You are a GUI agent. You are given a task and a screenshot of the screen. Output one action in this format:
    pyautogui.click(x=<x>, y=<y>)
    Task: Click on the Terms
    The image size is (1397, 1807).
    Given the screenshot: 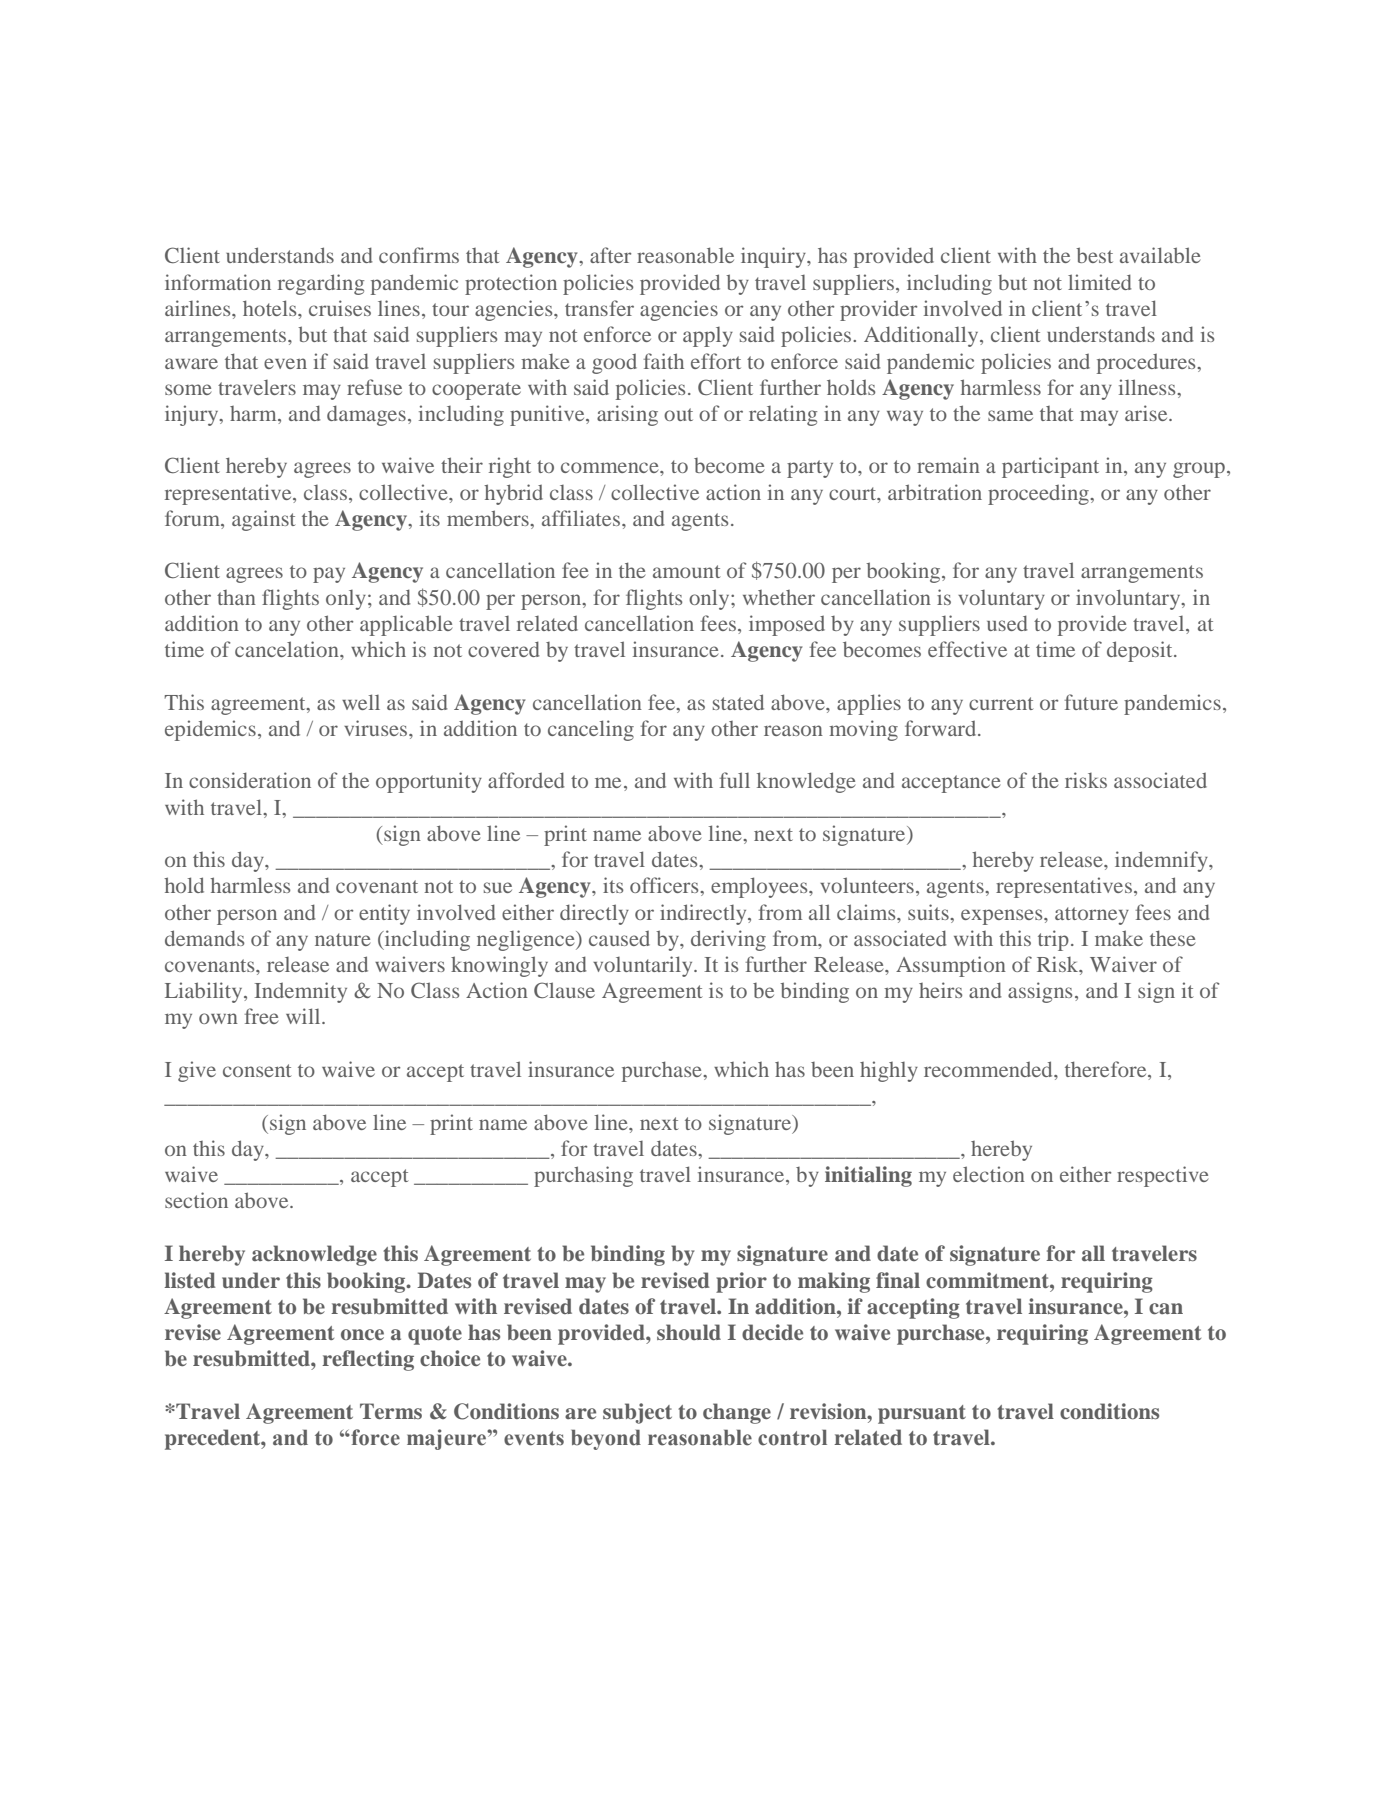 What is the action you would take?
    pyautogui.click(x=391, y=1411)
